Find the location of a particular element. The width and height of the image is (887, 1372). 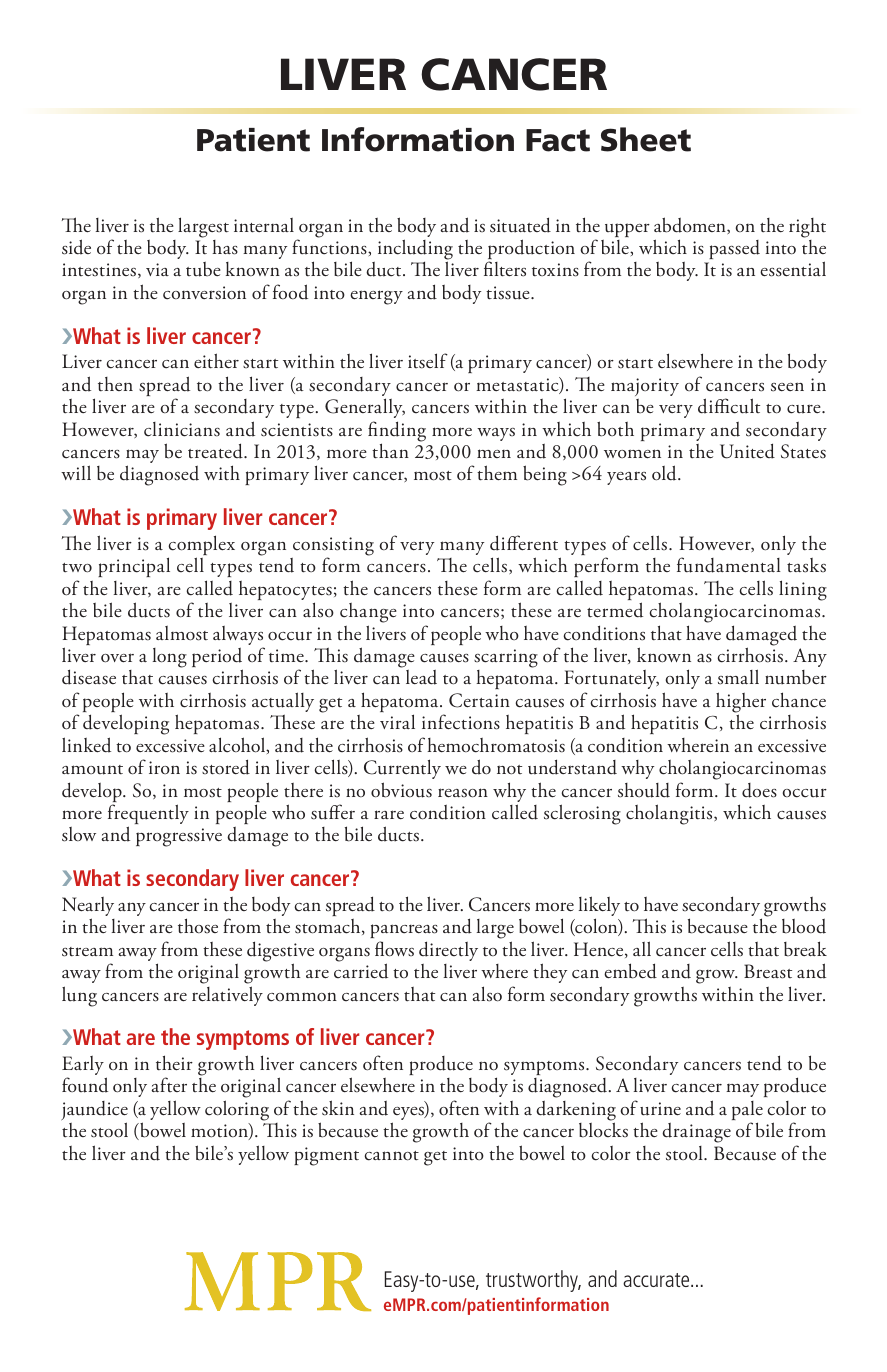

including is located at coordinates (415, 250).
